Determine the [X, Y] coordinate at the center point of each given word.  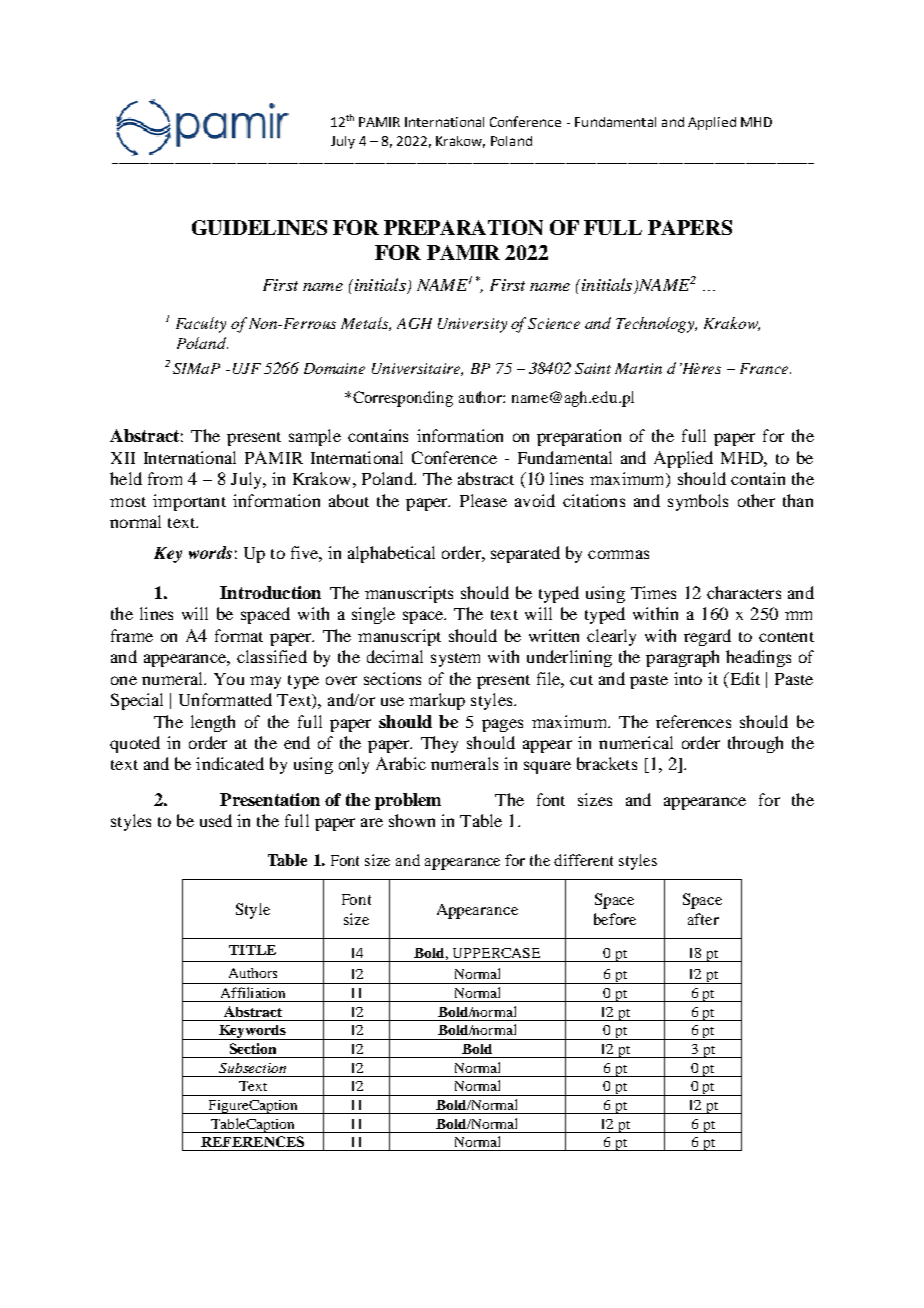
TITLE [252, 950]
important [189, 502]
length [213, 723]
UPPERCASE [496, 953]
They [439, 744]
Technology [656, 325]
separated [525, 554]
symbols [698, 502]
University [472, 325]
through [755, 744]
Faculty [201, 325]
